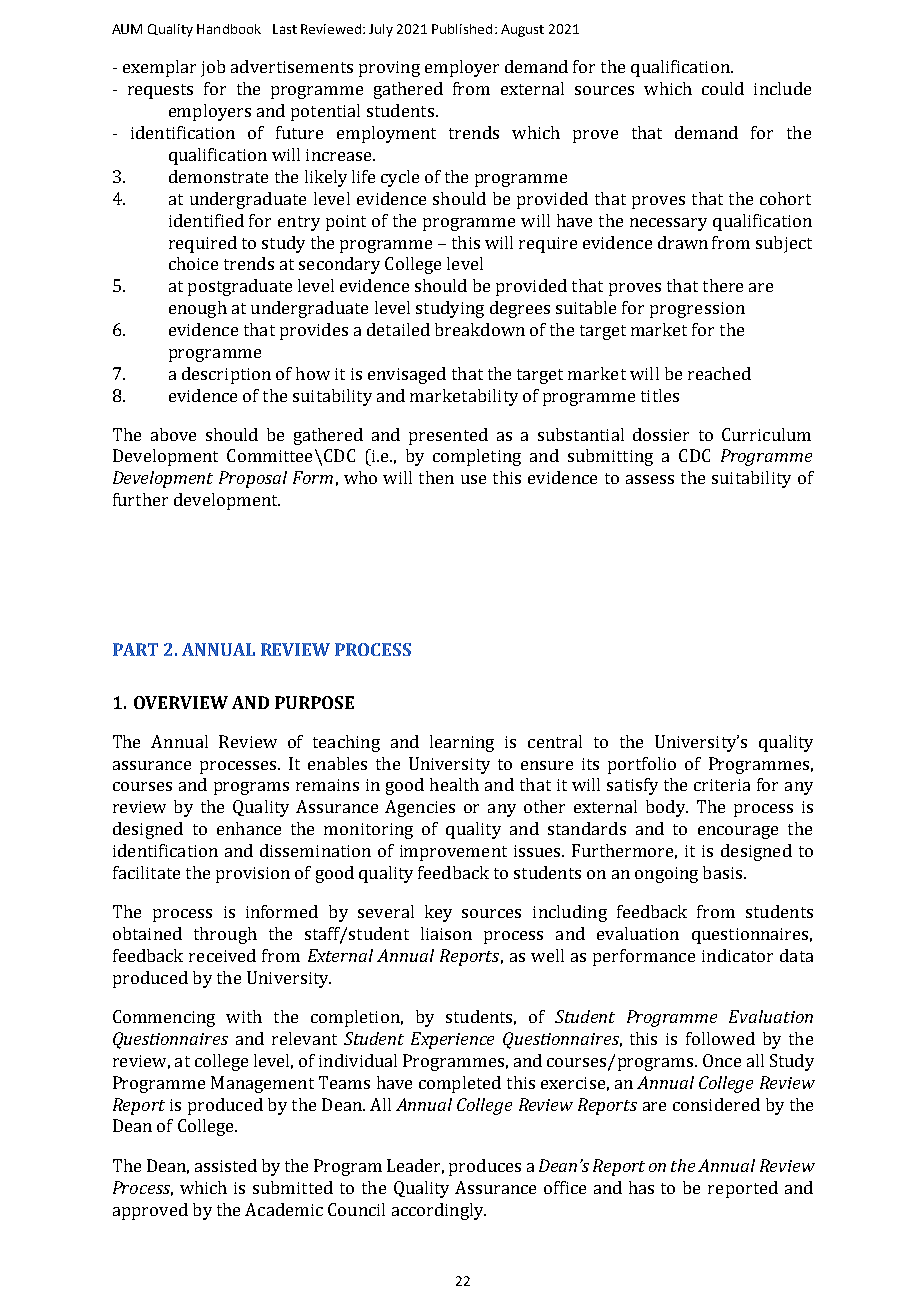  What do you see at coordinates (173, 434) in the screenshot?
I see `above` at bounding box center [173, 434].
